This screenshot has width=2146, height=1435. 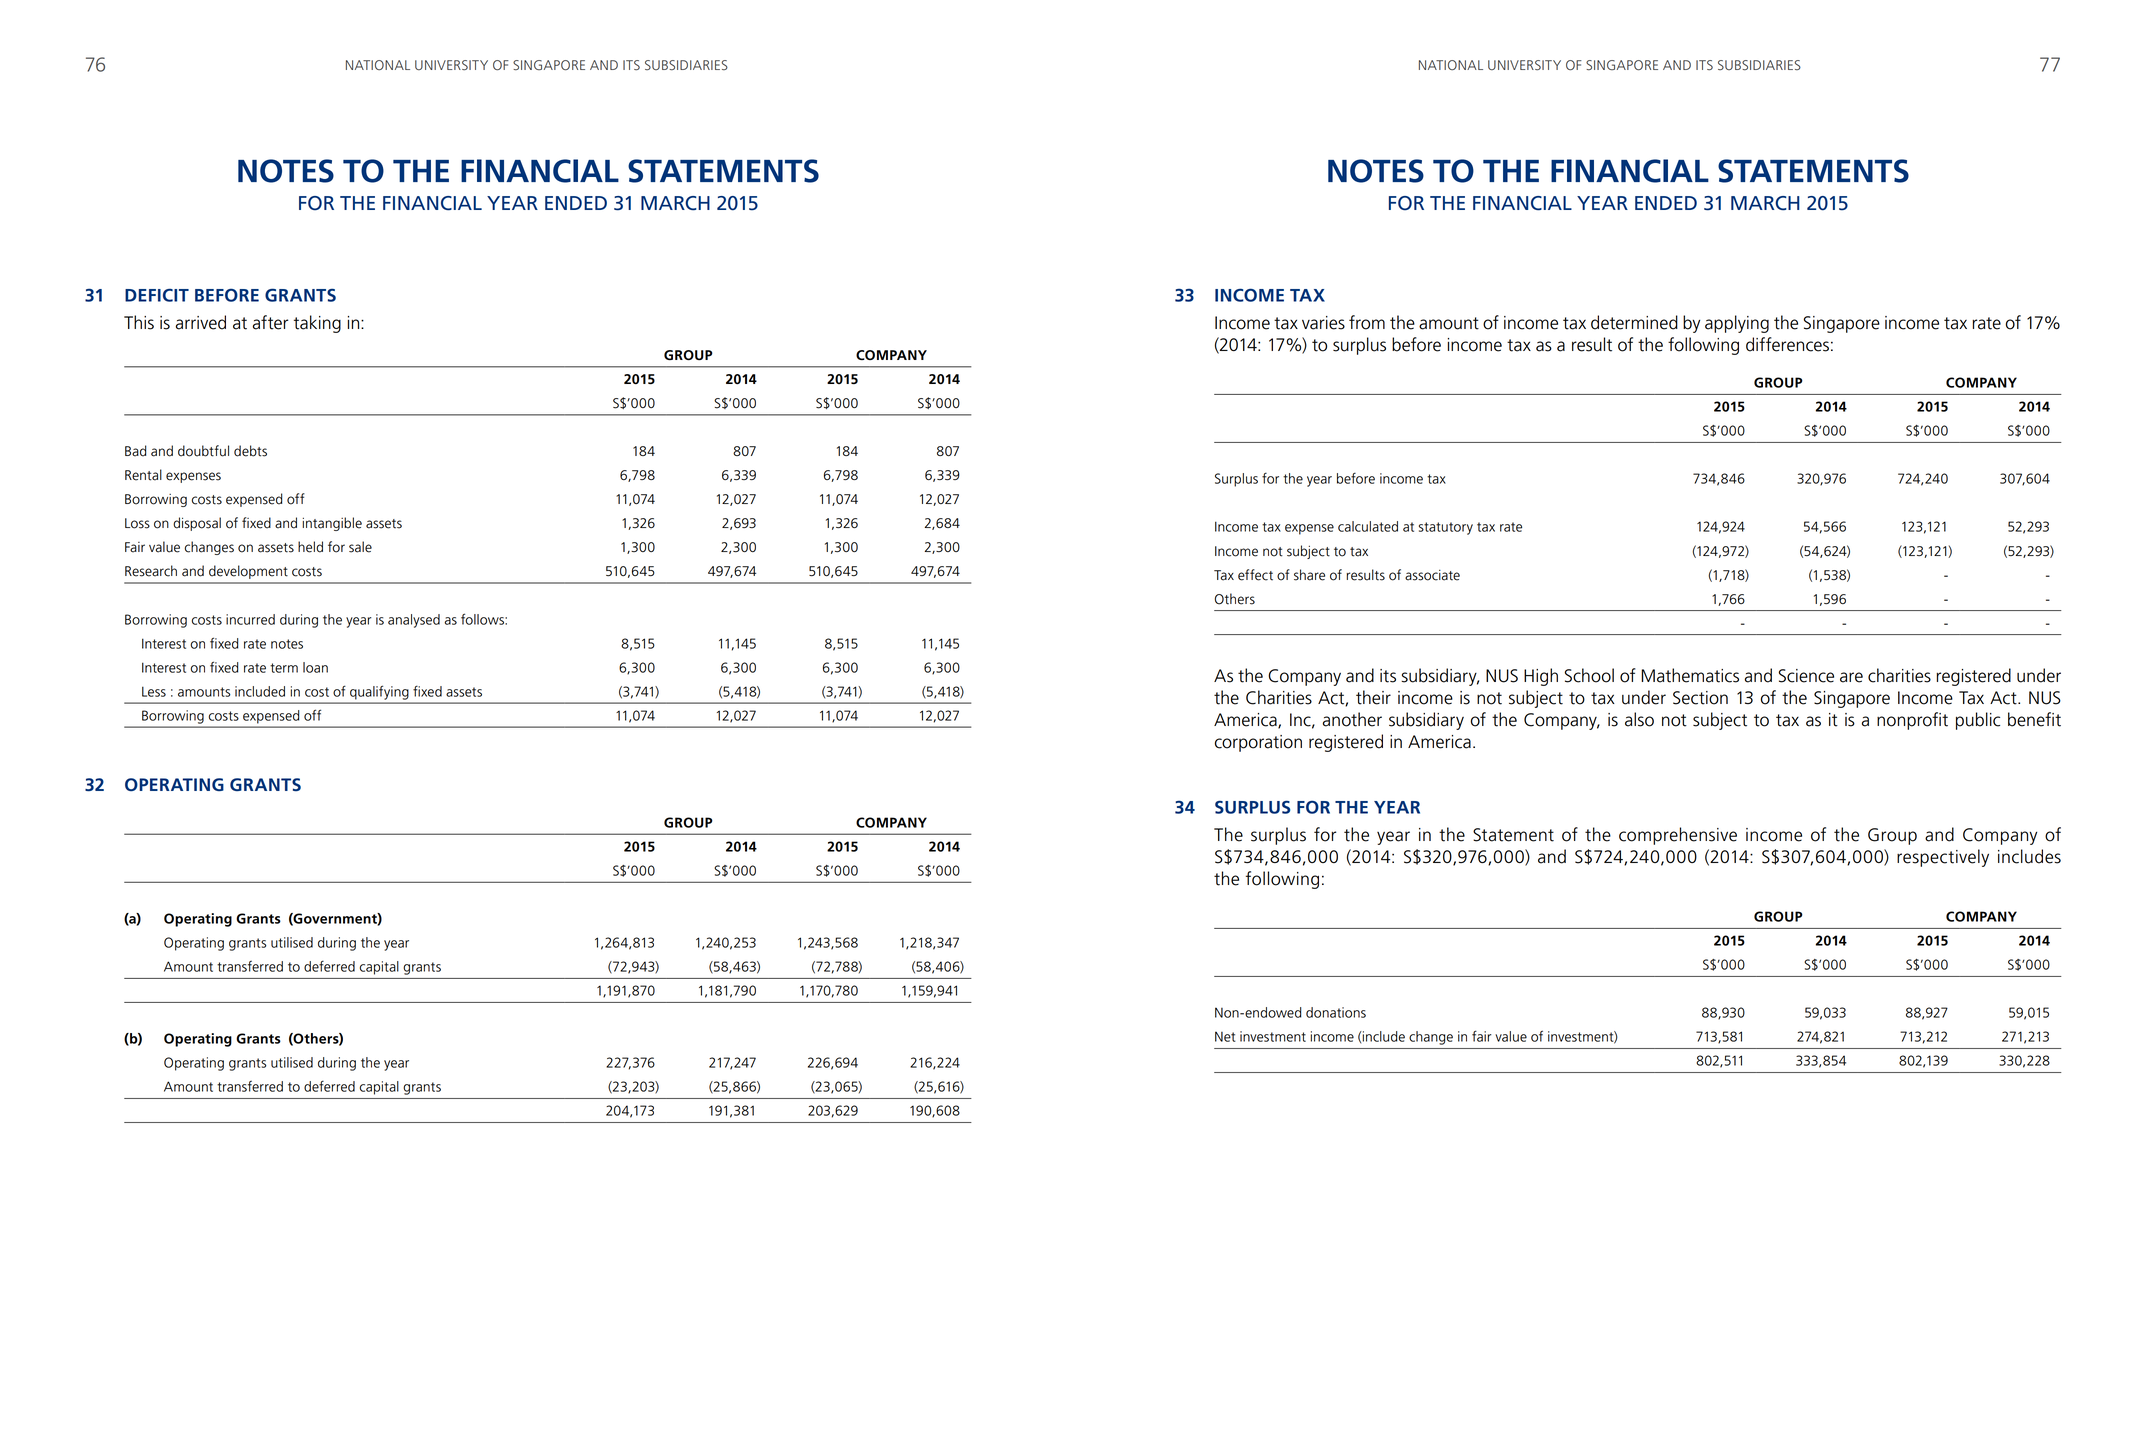 What do you see at coordinates (1446, 528) in the screenshot?
I see `statutory` at bounding box center [1446, 528].
